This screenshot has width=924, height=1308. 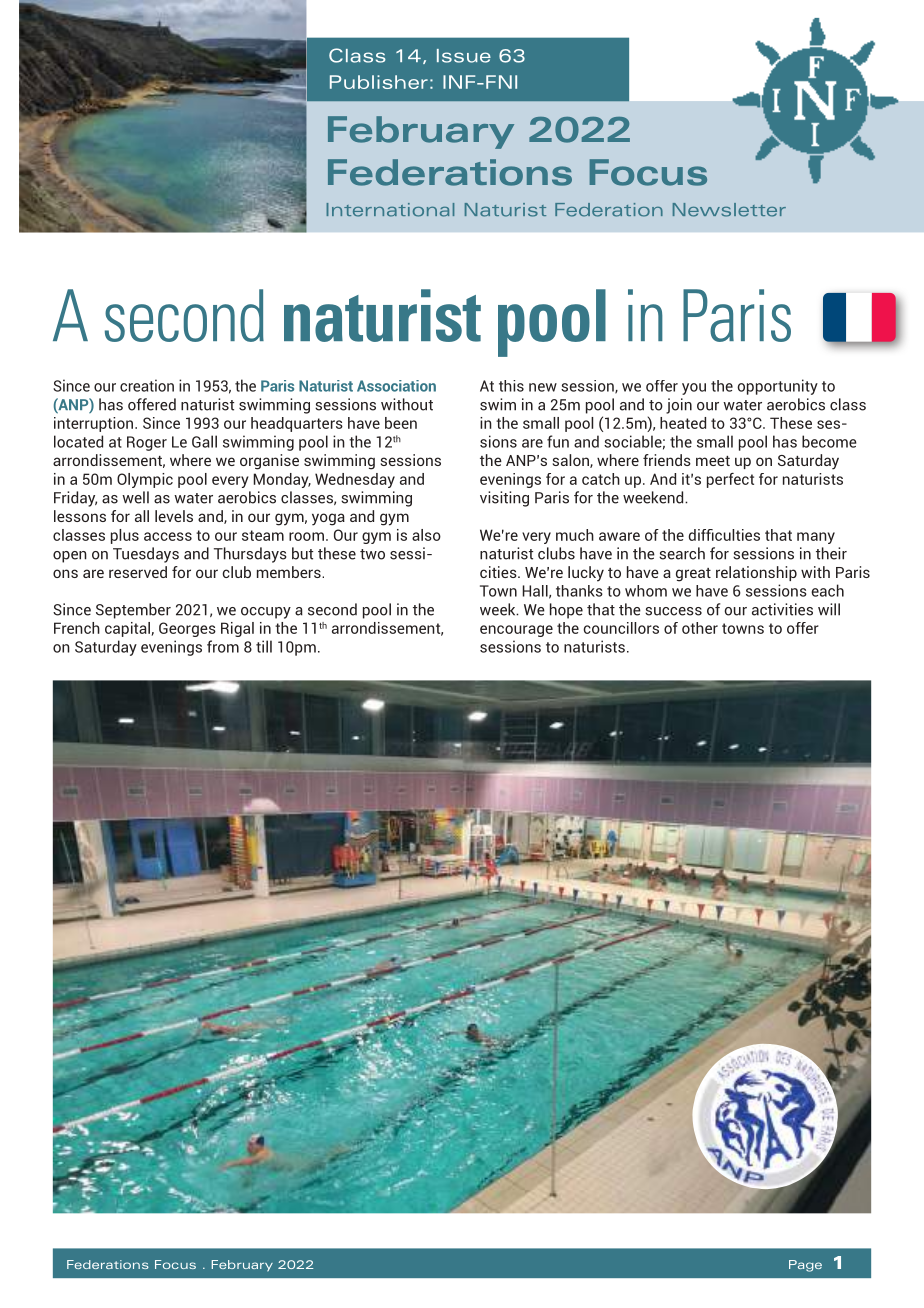 I want to click on Newsletter, so click(x=729, y=210).
